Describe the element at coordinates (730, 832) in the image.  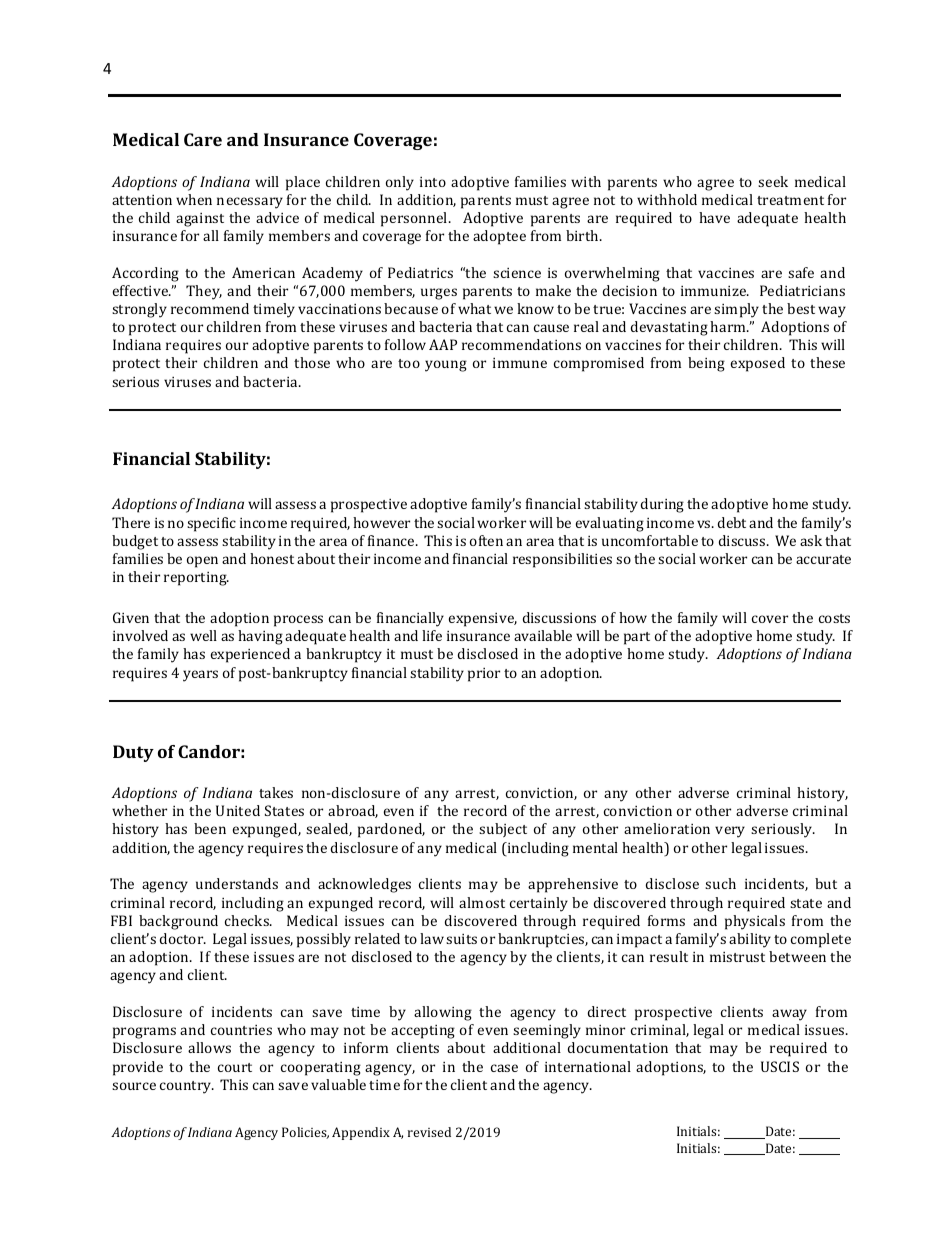
I see `very` at that location.
